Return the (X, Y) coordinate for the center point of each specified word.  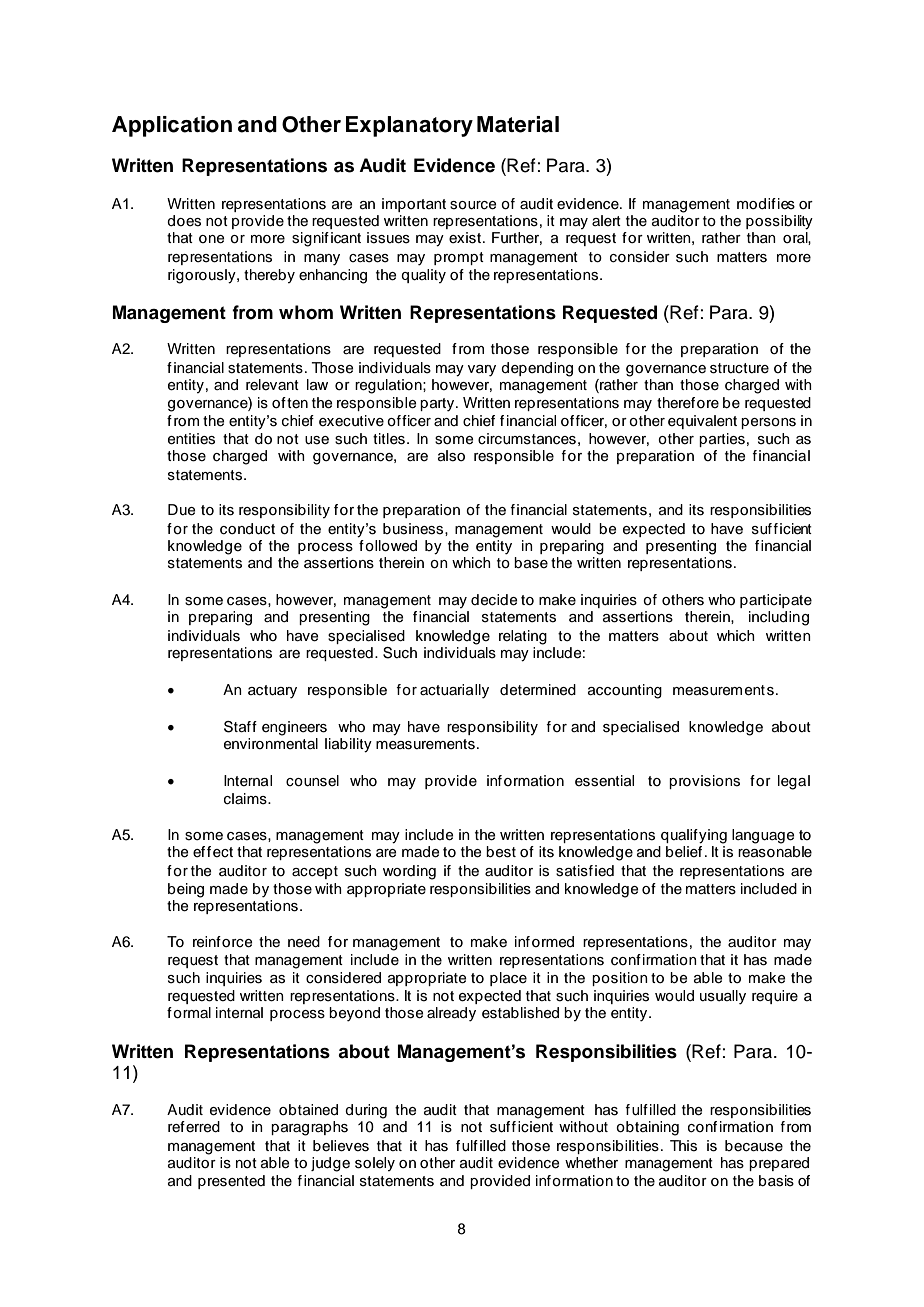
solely (375, 1164)
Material (518, 124)
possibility (779, 222)
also (451, 456)
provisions (704, 782)
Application (172, 126)
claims (246, 799)
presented (231, 1182)
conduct (247, 529)
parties (722, 440)
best (501, 852)
